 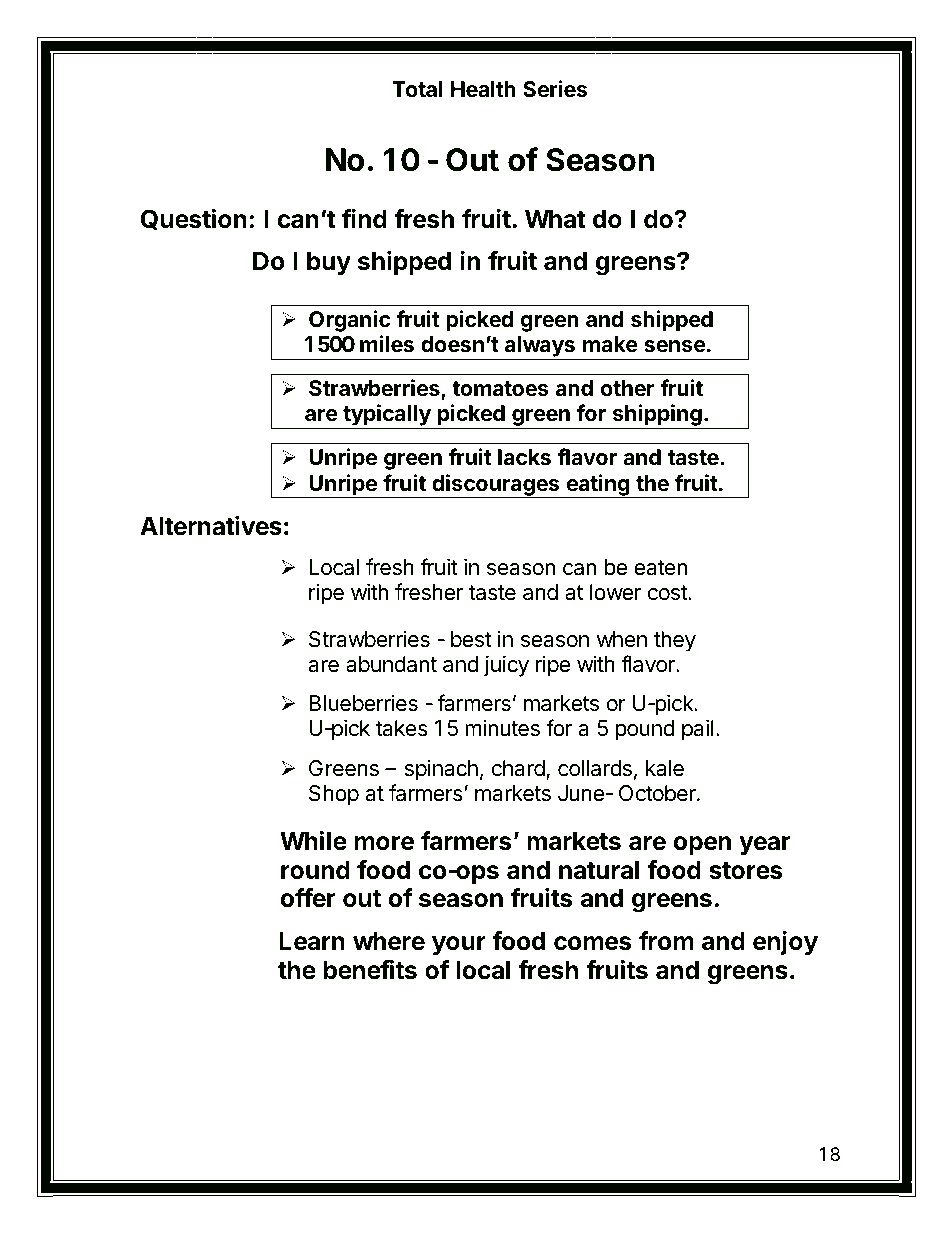 What do you see at coordinates (417, 89) in the document?
I see `Total` at bounding box center [417, 89].
